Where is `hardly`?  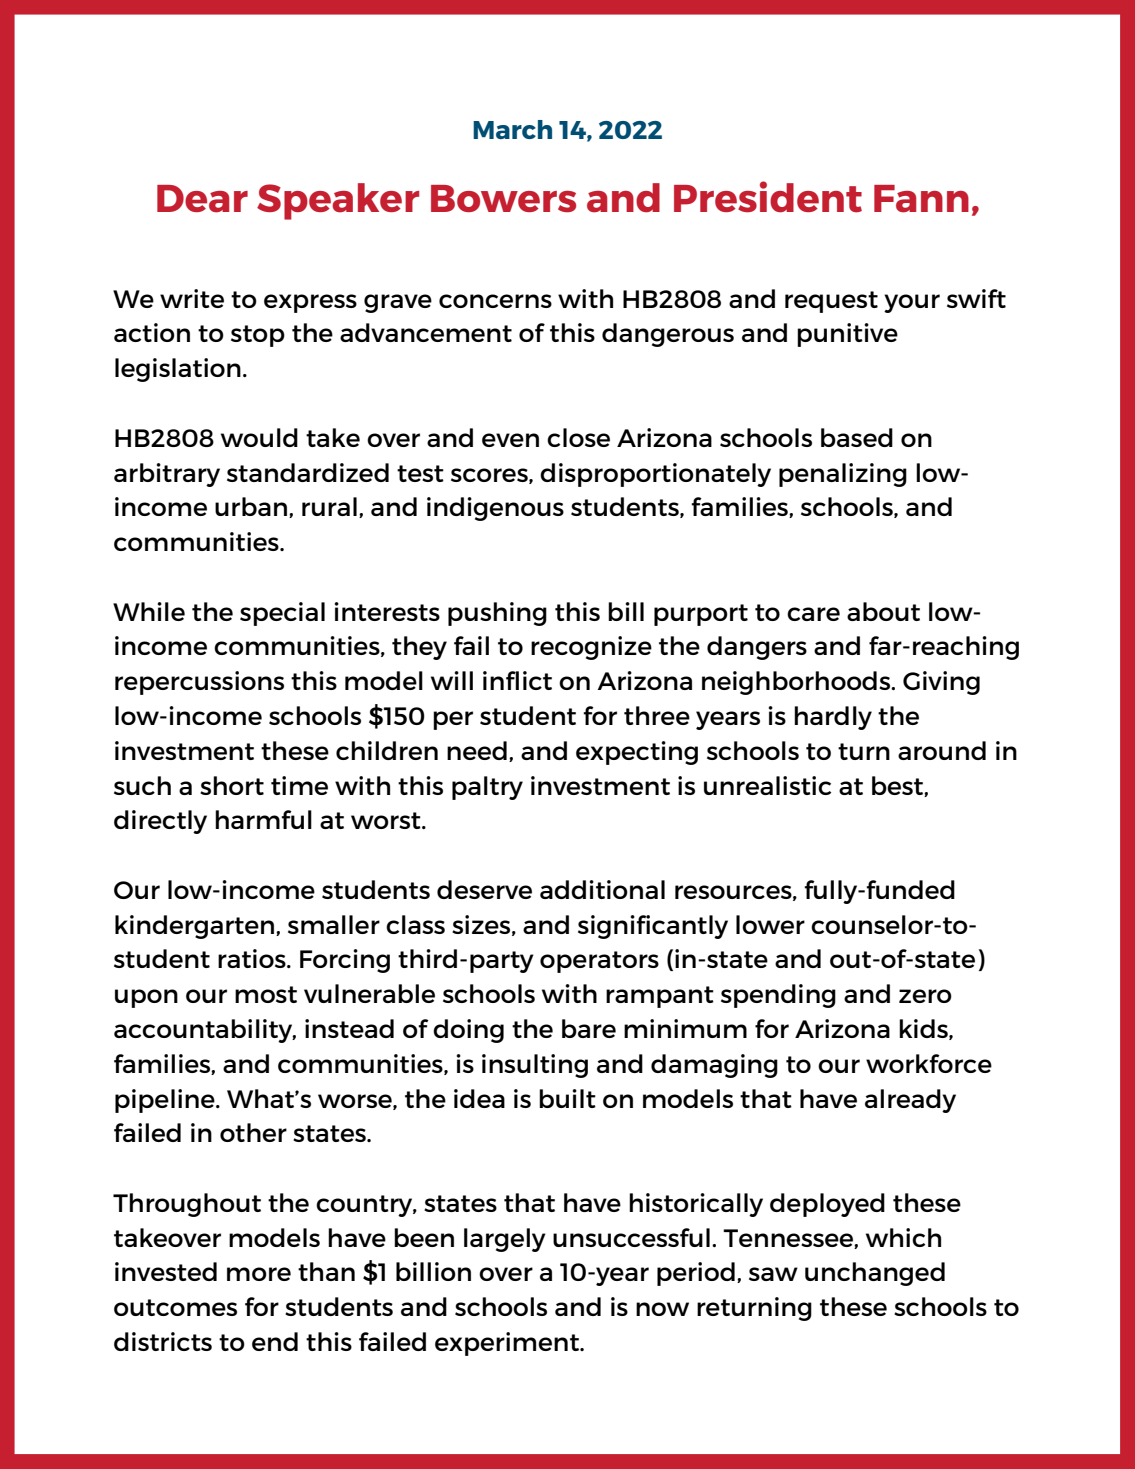
hardly is located at coordinates (833, 718).
